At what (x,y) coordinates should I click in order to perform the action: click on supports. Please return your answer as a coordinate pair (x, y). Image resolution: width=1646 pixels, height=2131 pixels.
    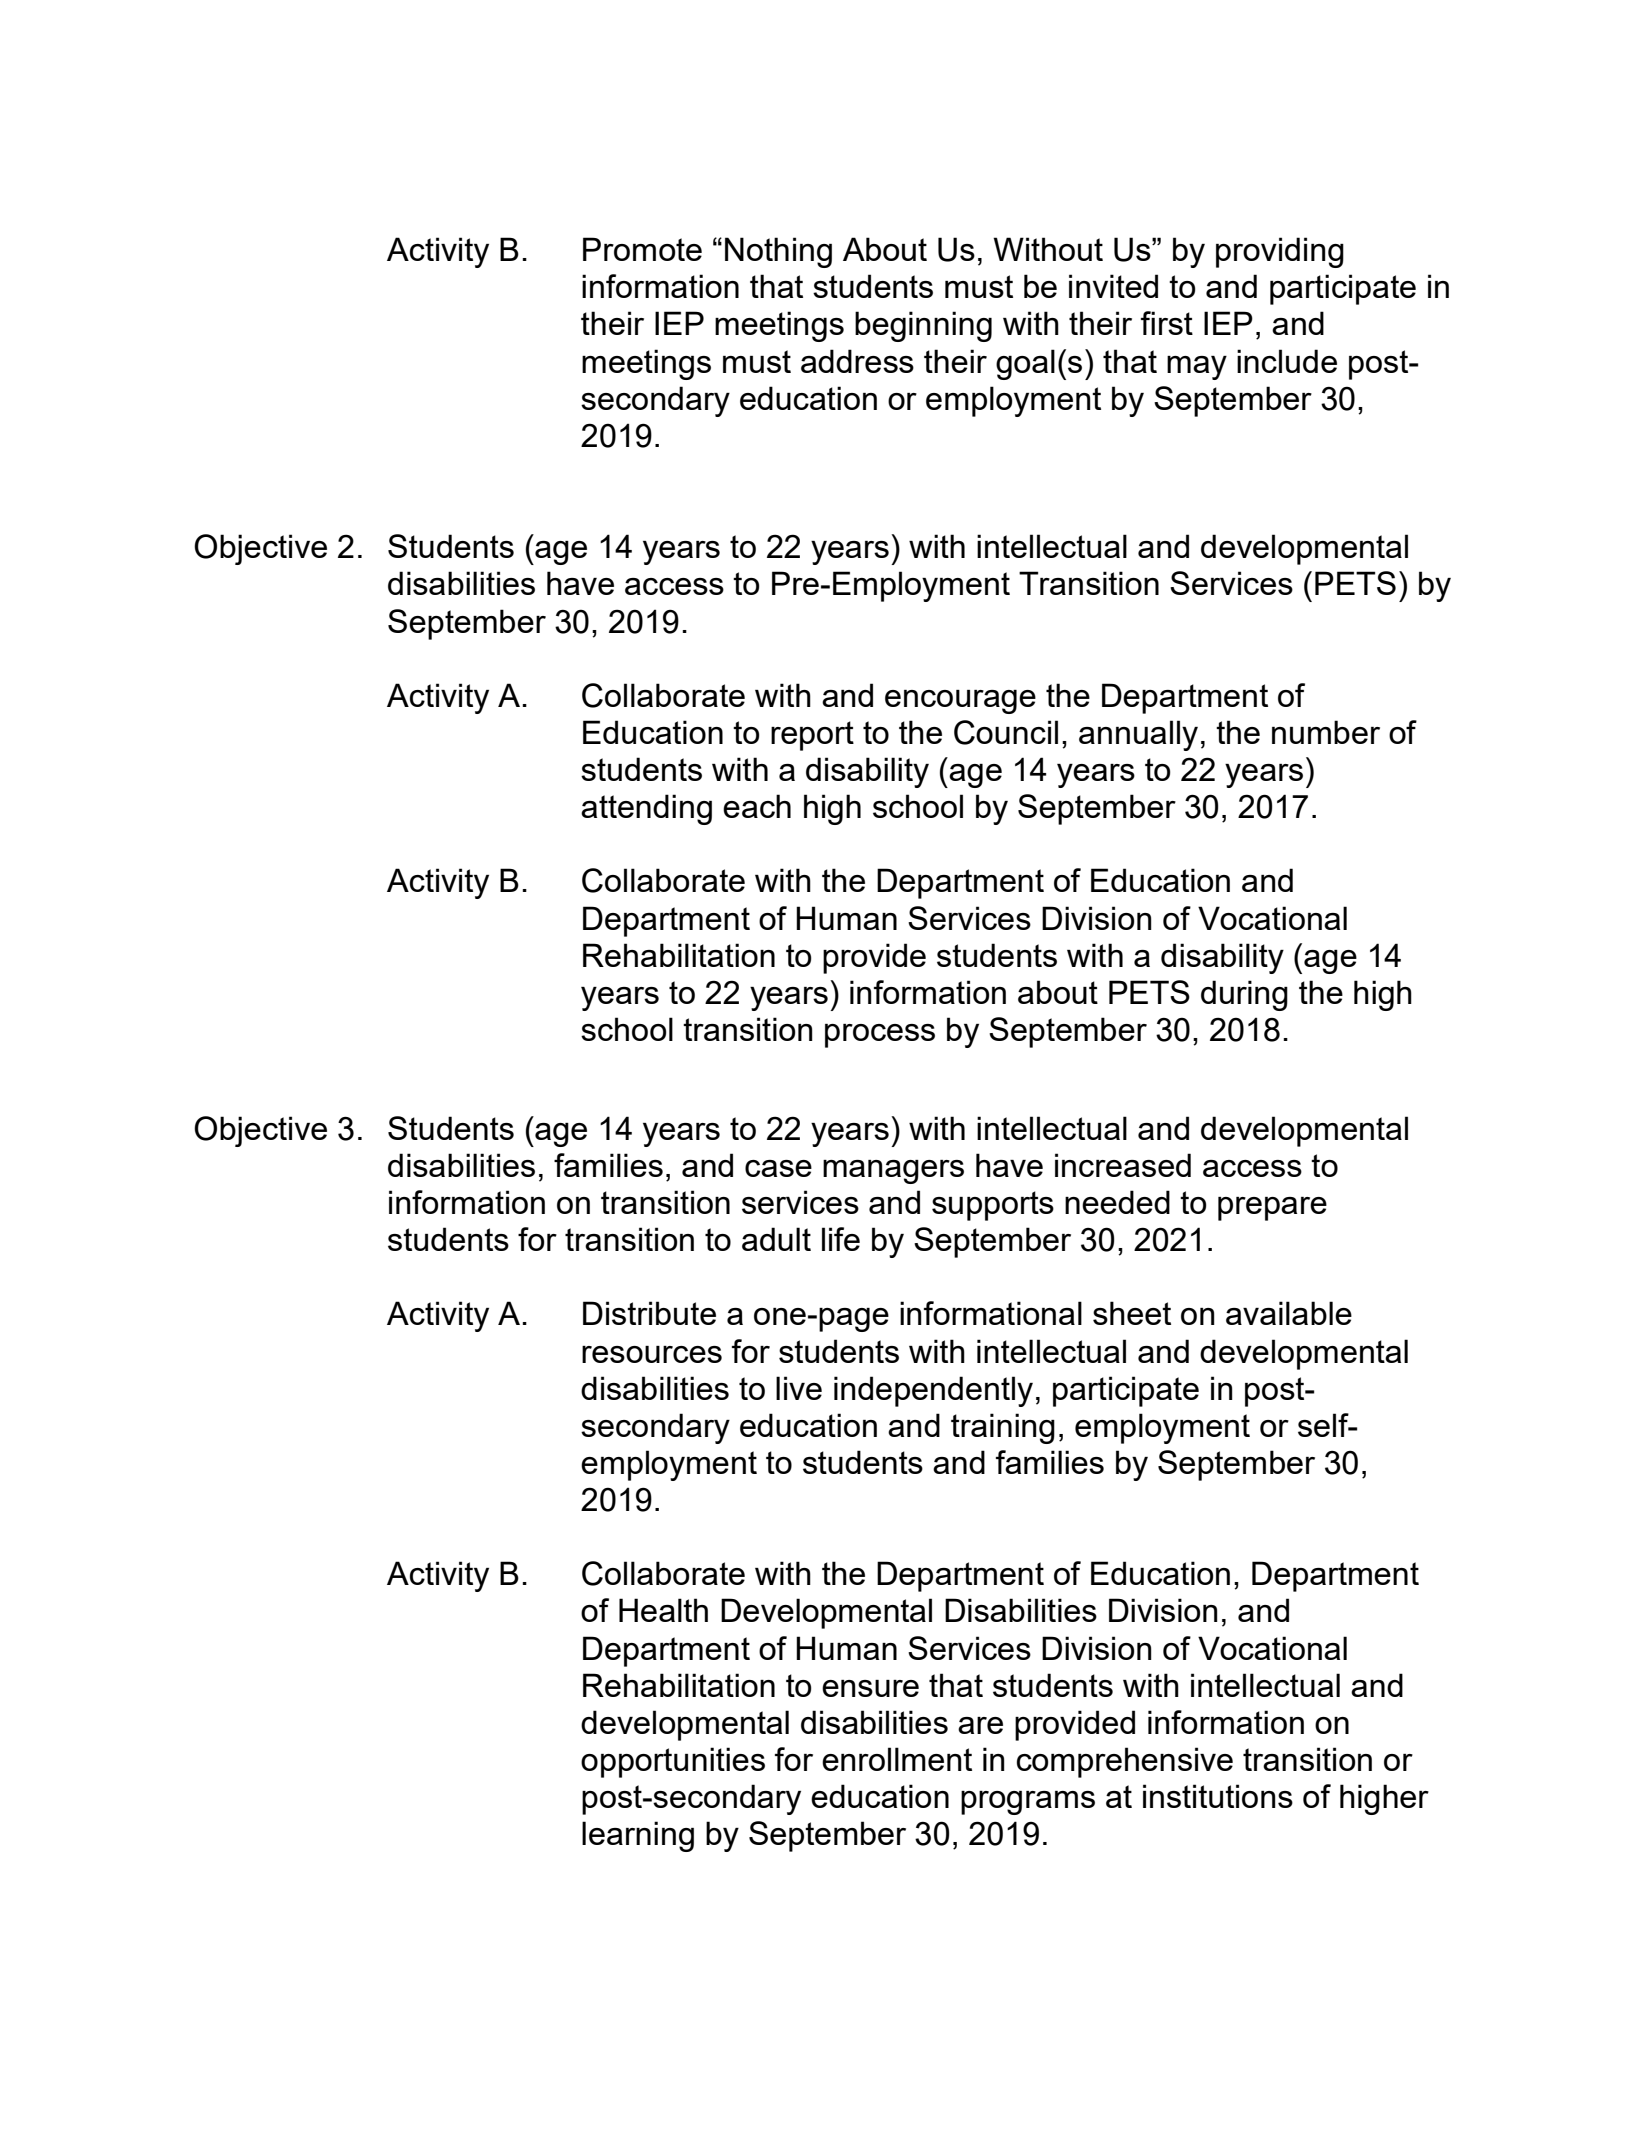
    Looking at the image, I should click on (993, 1206).
